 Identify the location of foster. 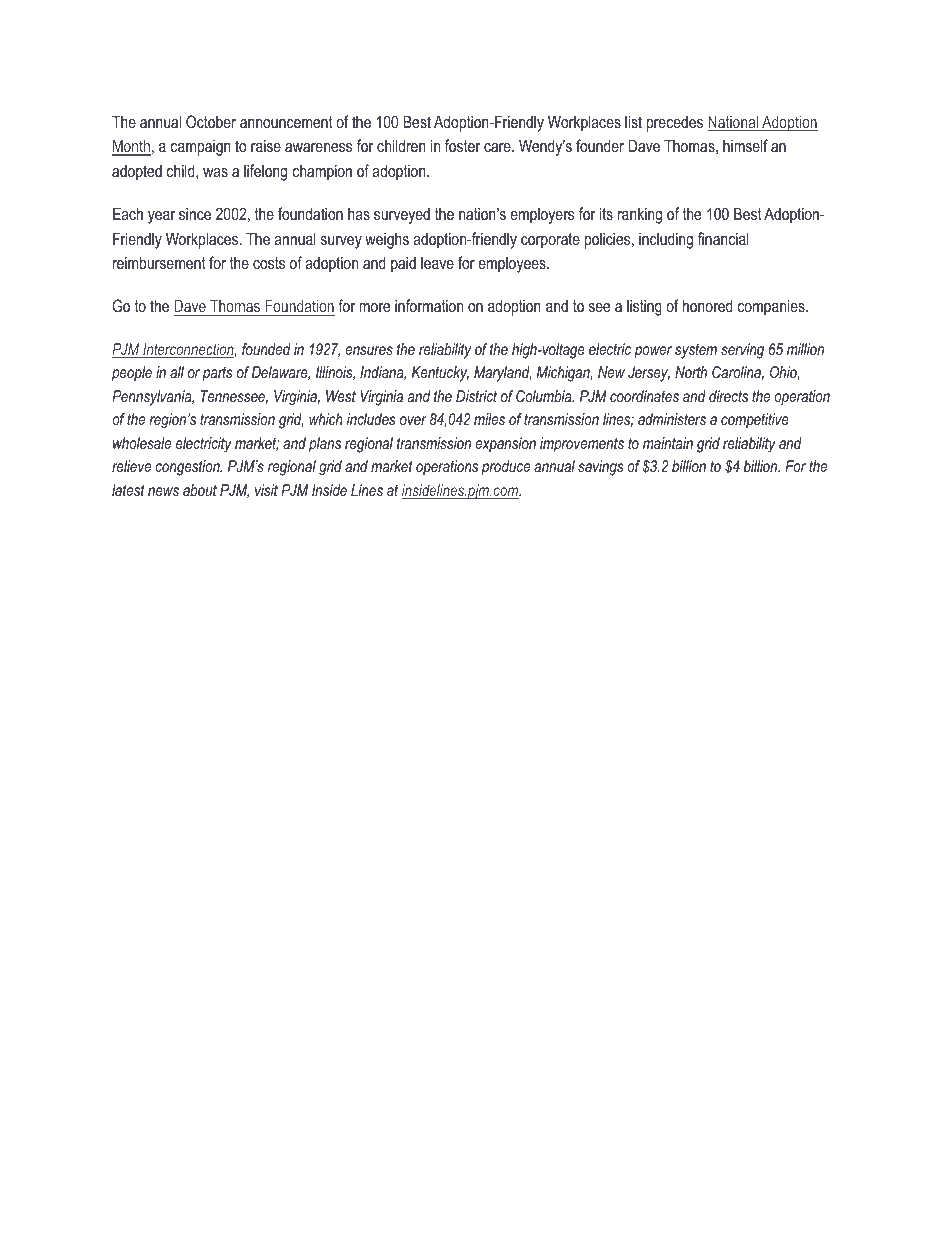
(462, 145).
